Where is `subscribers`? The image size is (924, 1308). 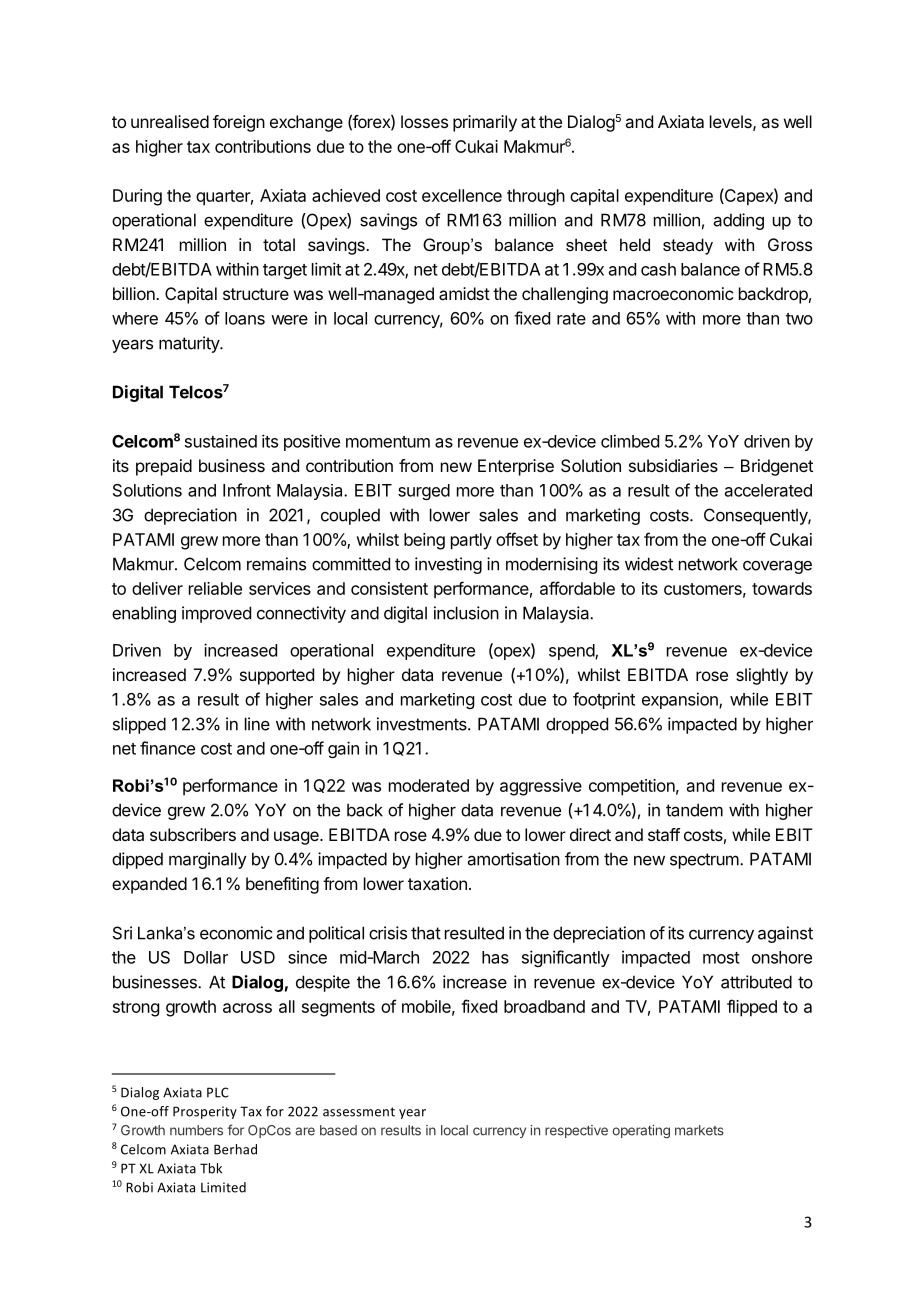 subscribers is located at coordinates (193, 834).
